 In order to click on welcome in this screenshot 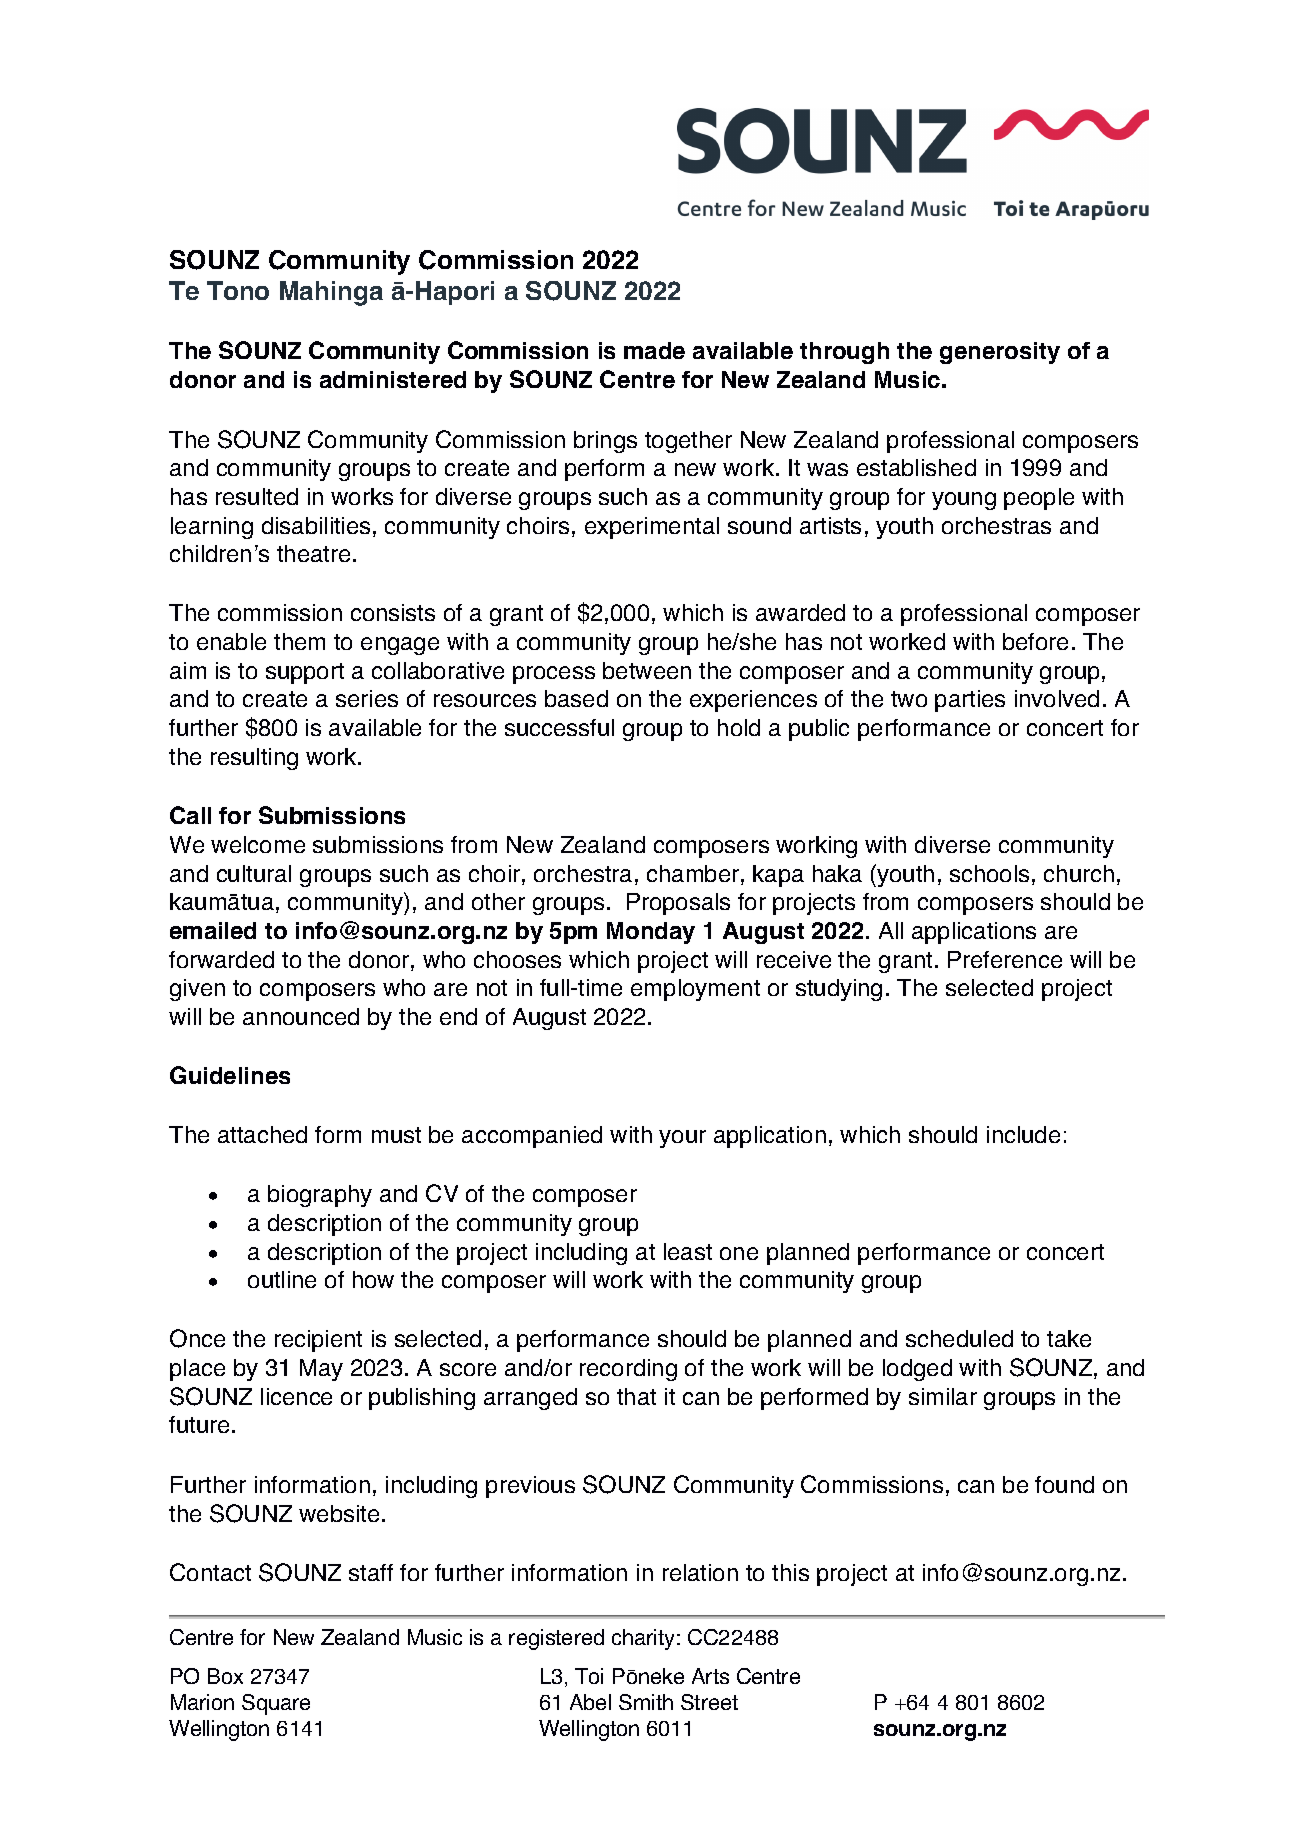, I will do `click(258, 844)`.
